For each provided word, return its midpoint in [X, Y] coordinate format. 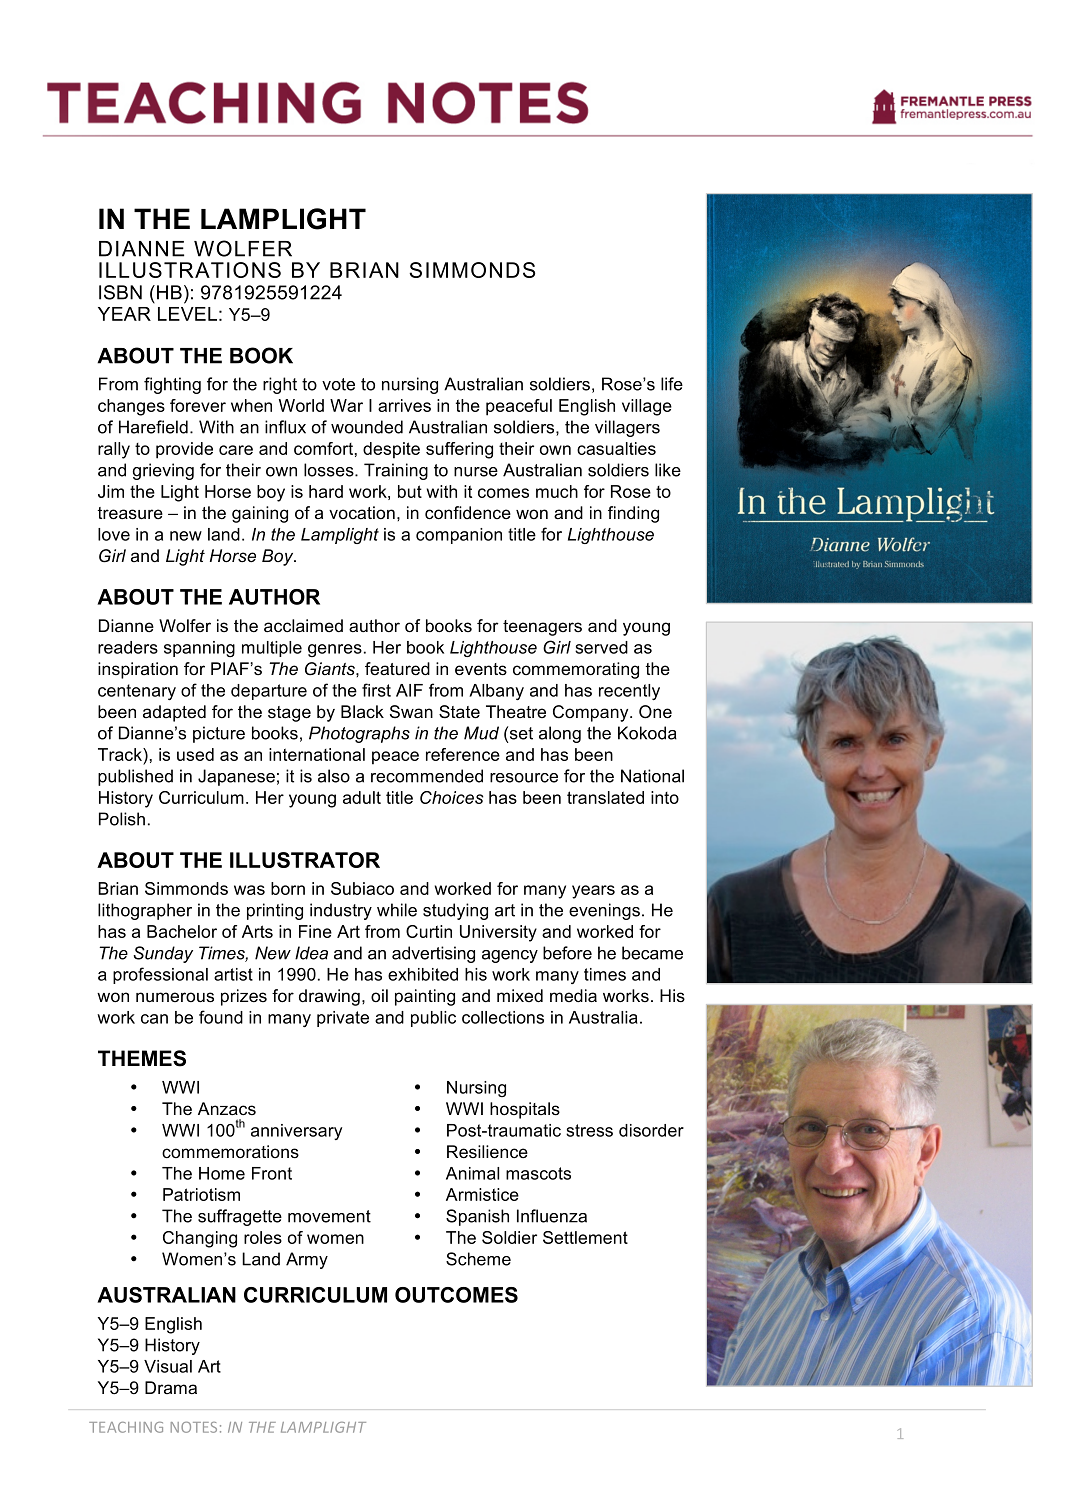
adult [362, 797]
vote [338, 384]
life [672, 384]
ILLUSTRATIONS [190, 270]
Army [307, 1260]
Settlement [585, 1237]
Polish [122, 819]
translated [605, 797]
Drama [171, 1387]
